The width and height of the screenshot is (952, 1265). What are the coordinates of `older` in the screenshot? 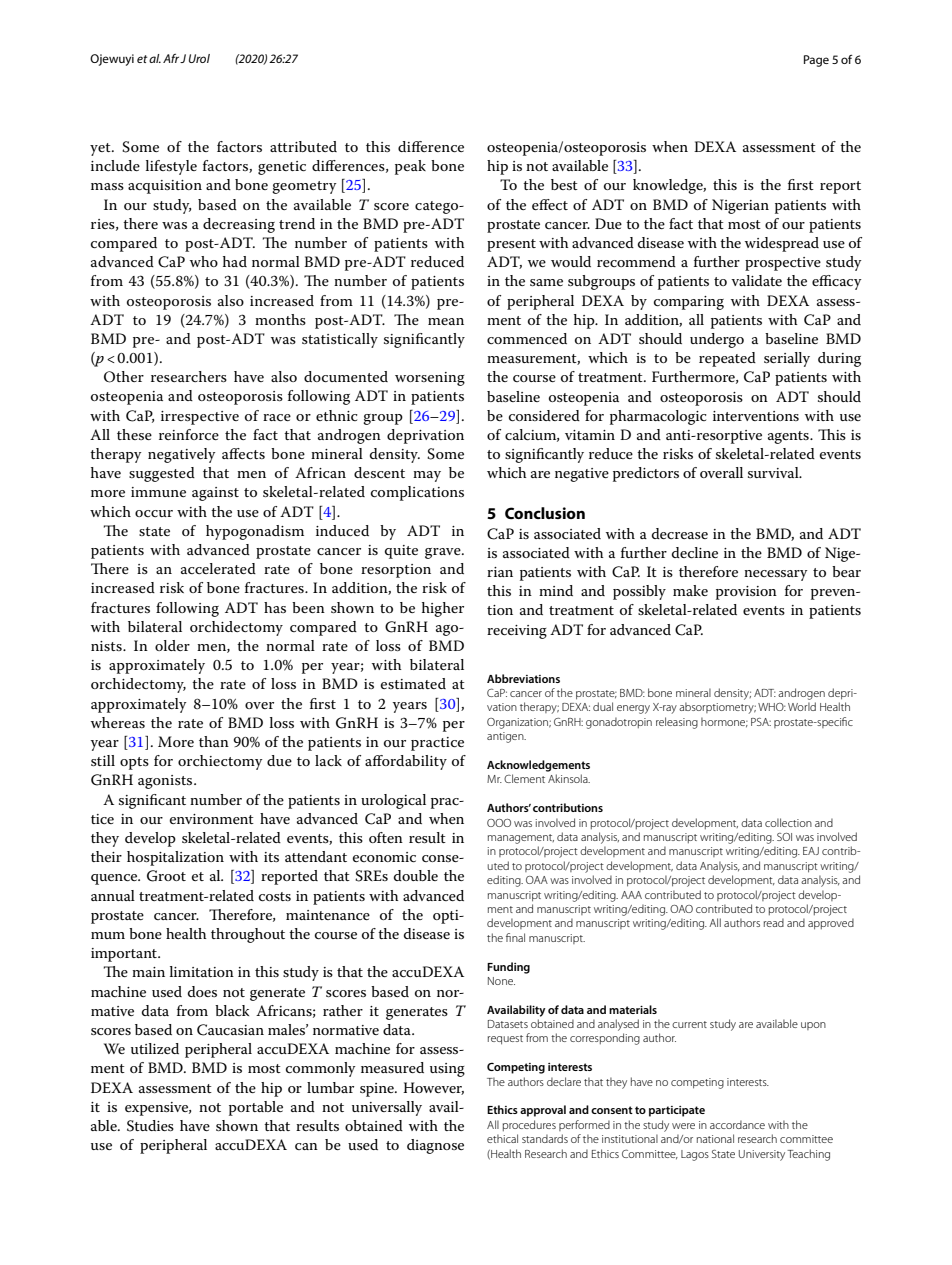 It's located at (172, 645).
